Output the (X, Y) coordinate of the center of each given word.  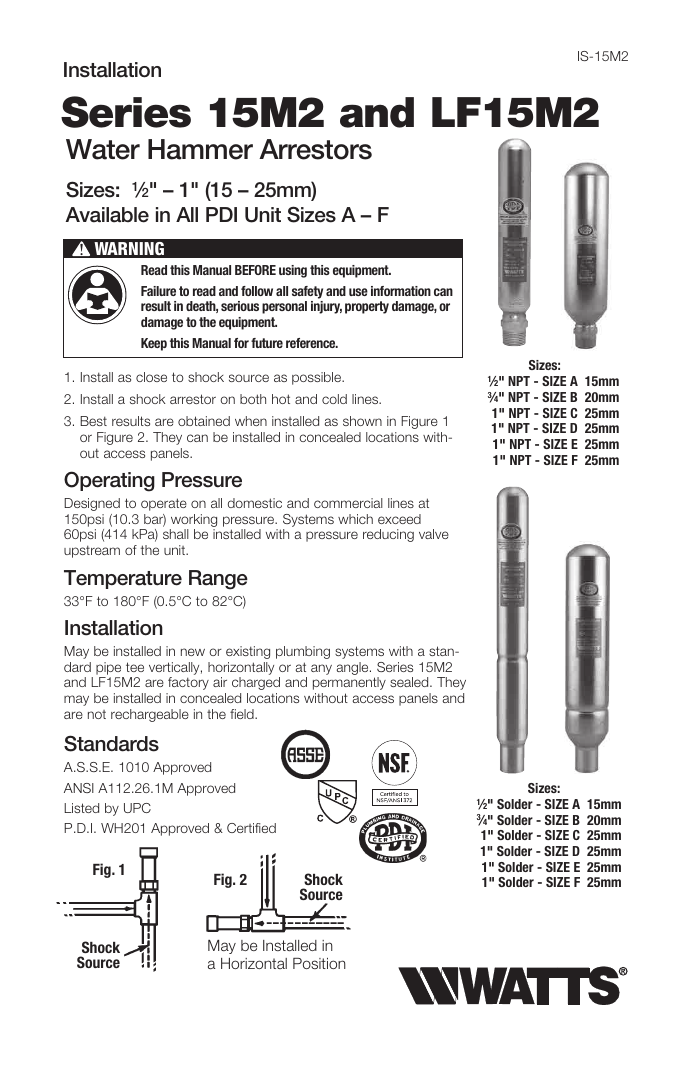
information (401, 291)
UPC (137, 808)
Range (218, 580)
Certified (251, 828)
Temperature (123, 579)
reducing (388, 535)
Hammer (200, 149)
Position (319, 963)
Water (103, 149)
